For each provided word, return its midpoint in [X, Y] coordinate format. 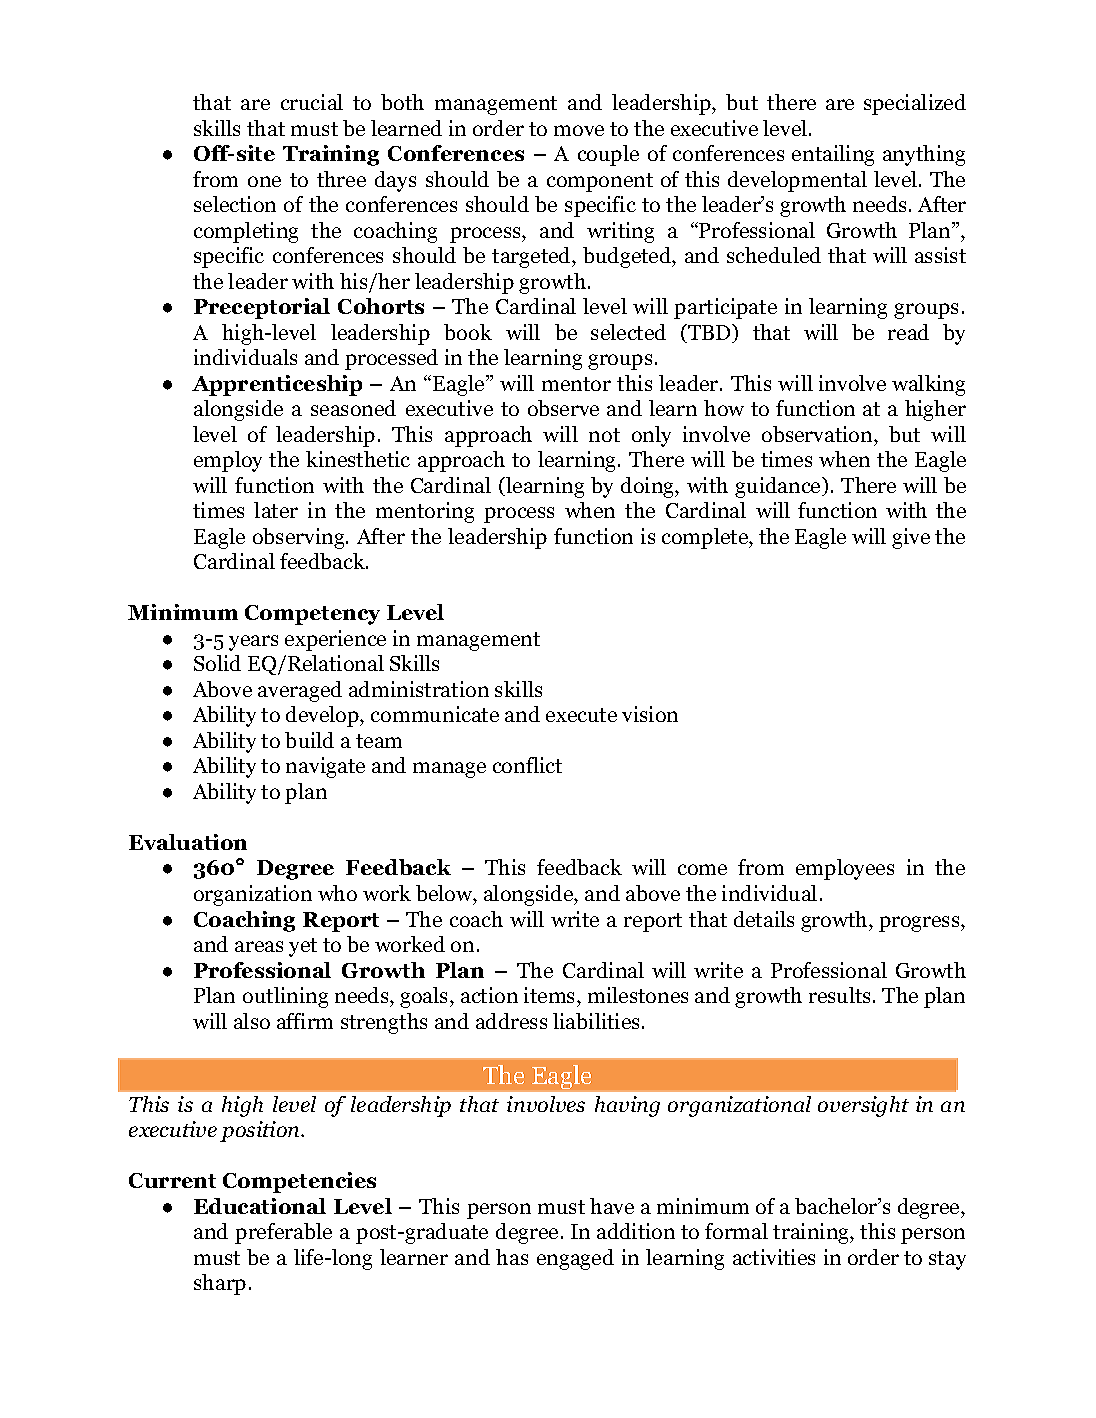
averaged [300, 691]
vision [650, 714]
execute [581, 715]
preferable [283, 1233]
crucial [312, 102]
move [579, 130]
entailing [833, 155]
